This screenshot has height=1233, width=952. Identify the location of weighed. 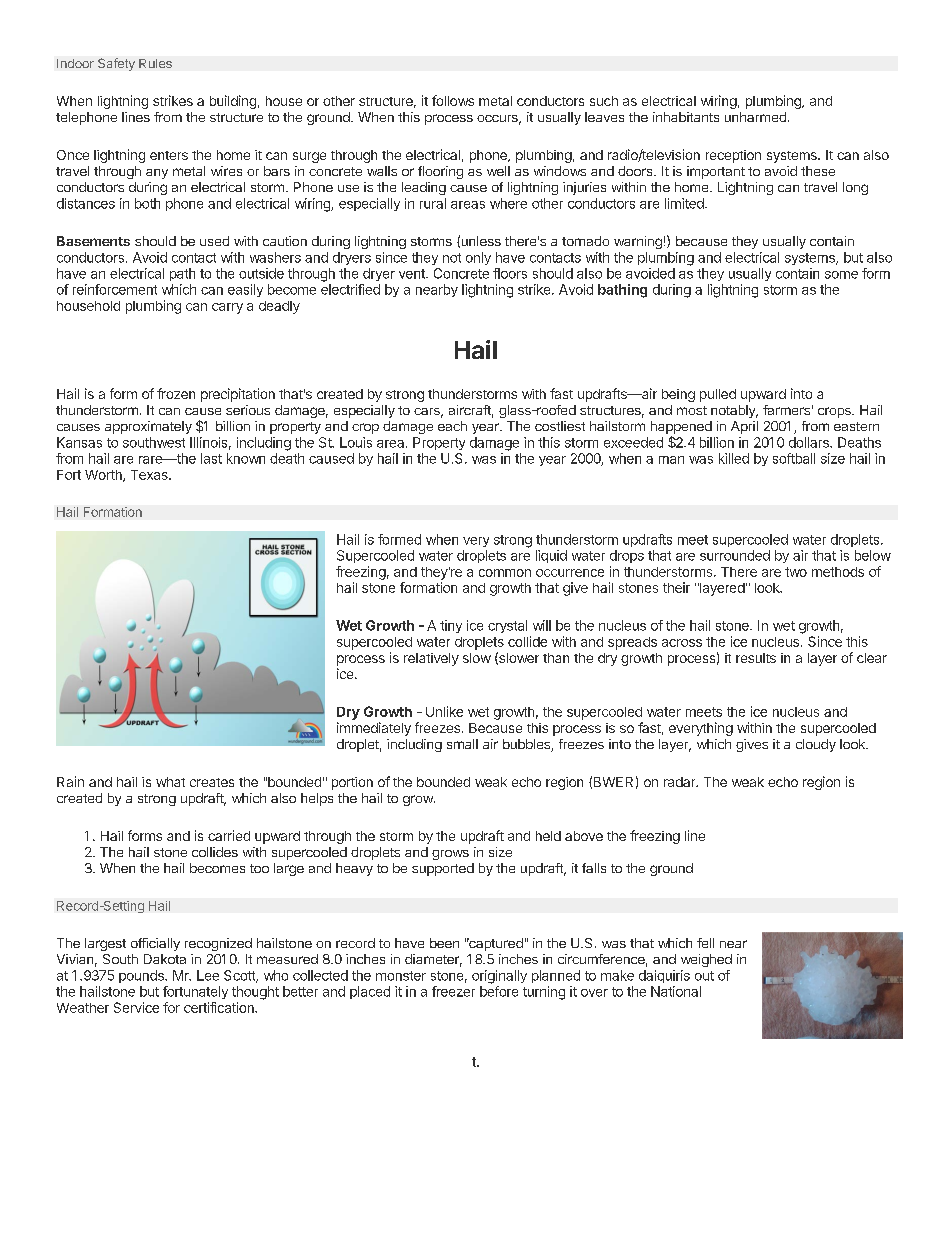
(706, 960).
